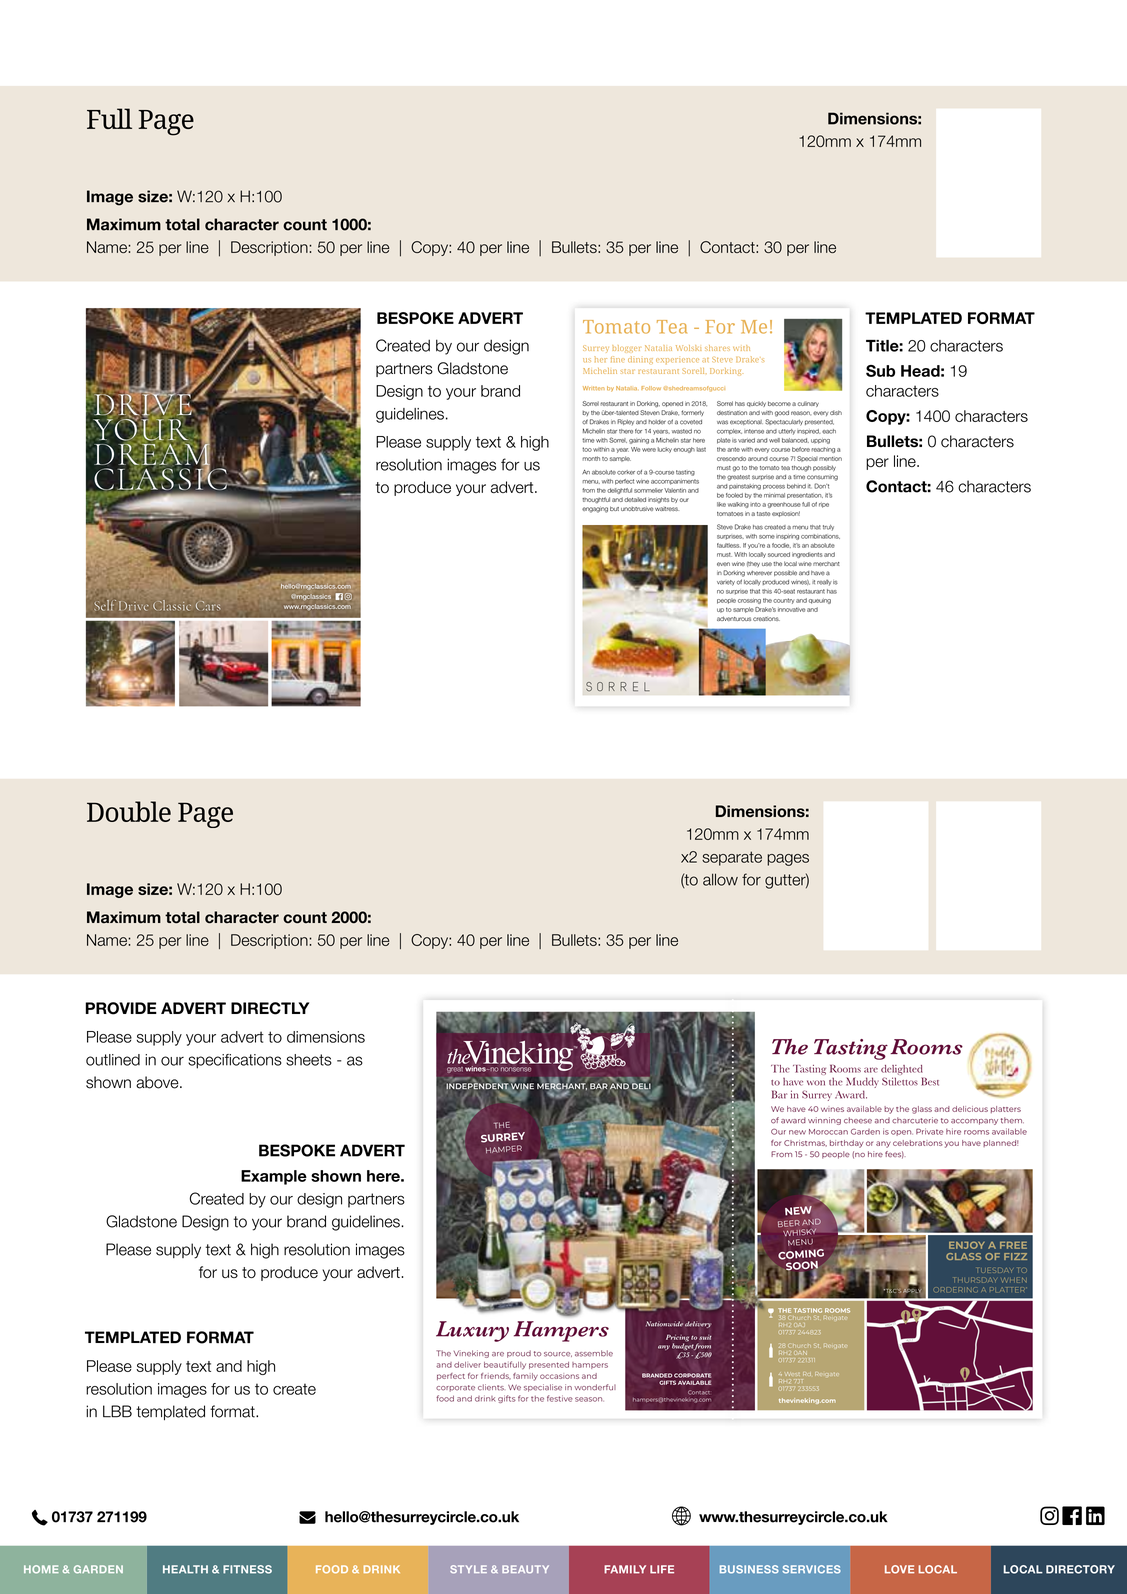 Image resolution: width=1127 pixels, height=1594 pixels. Describe the element at coordinates (880, 371) in the page. I see `Sub` at that location.
